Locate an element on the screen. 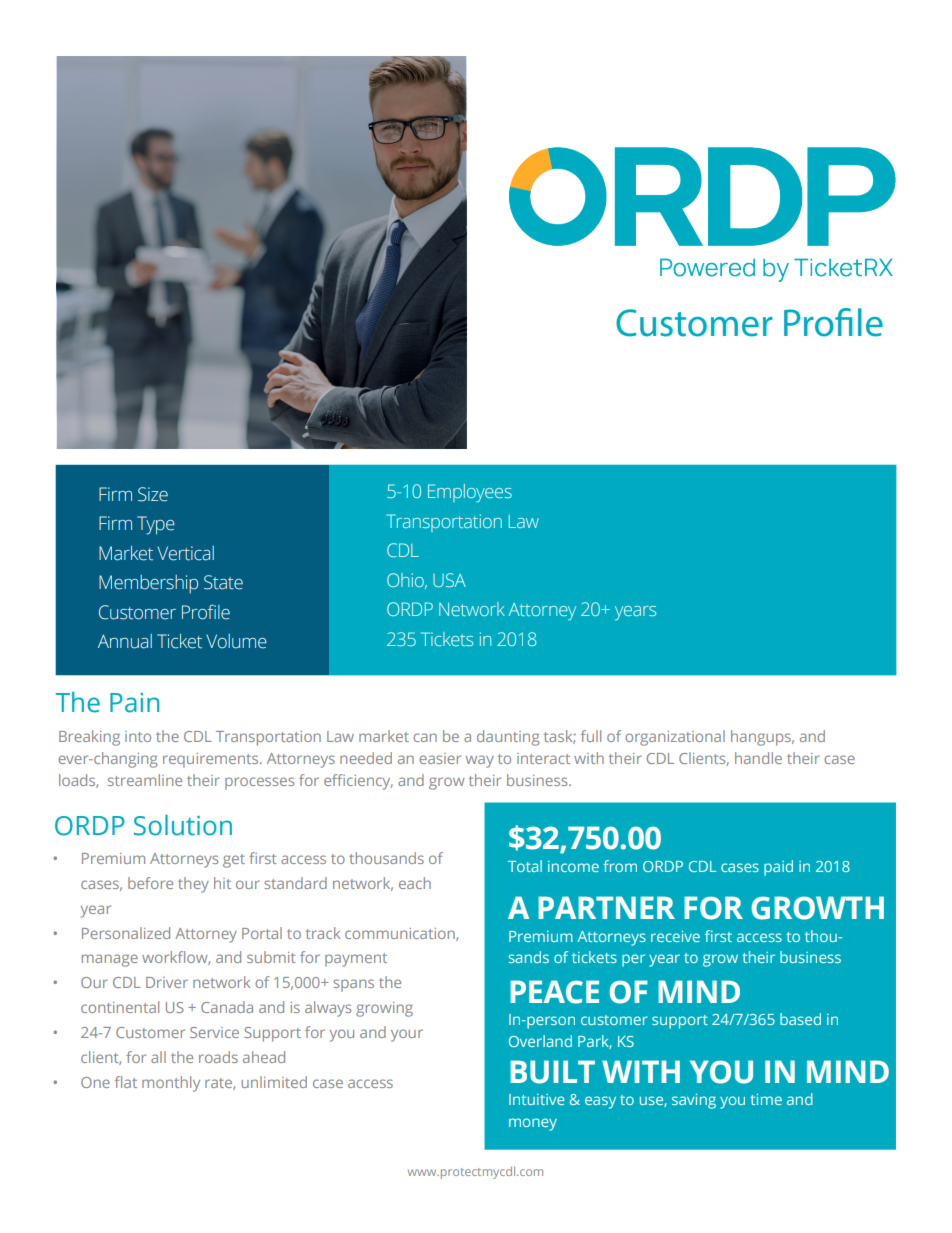  daunting is located at coordinates (508, 738).
